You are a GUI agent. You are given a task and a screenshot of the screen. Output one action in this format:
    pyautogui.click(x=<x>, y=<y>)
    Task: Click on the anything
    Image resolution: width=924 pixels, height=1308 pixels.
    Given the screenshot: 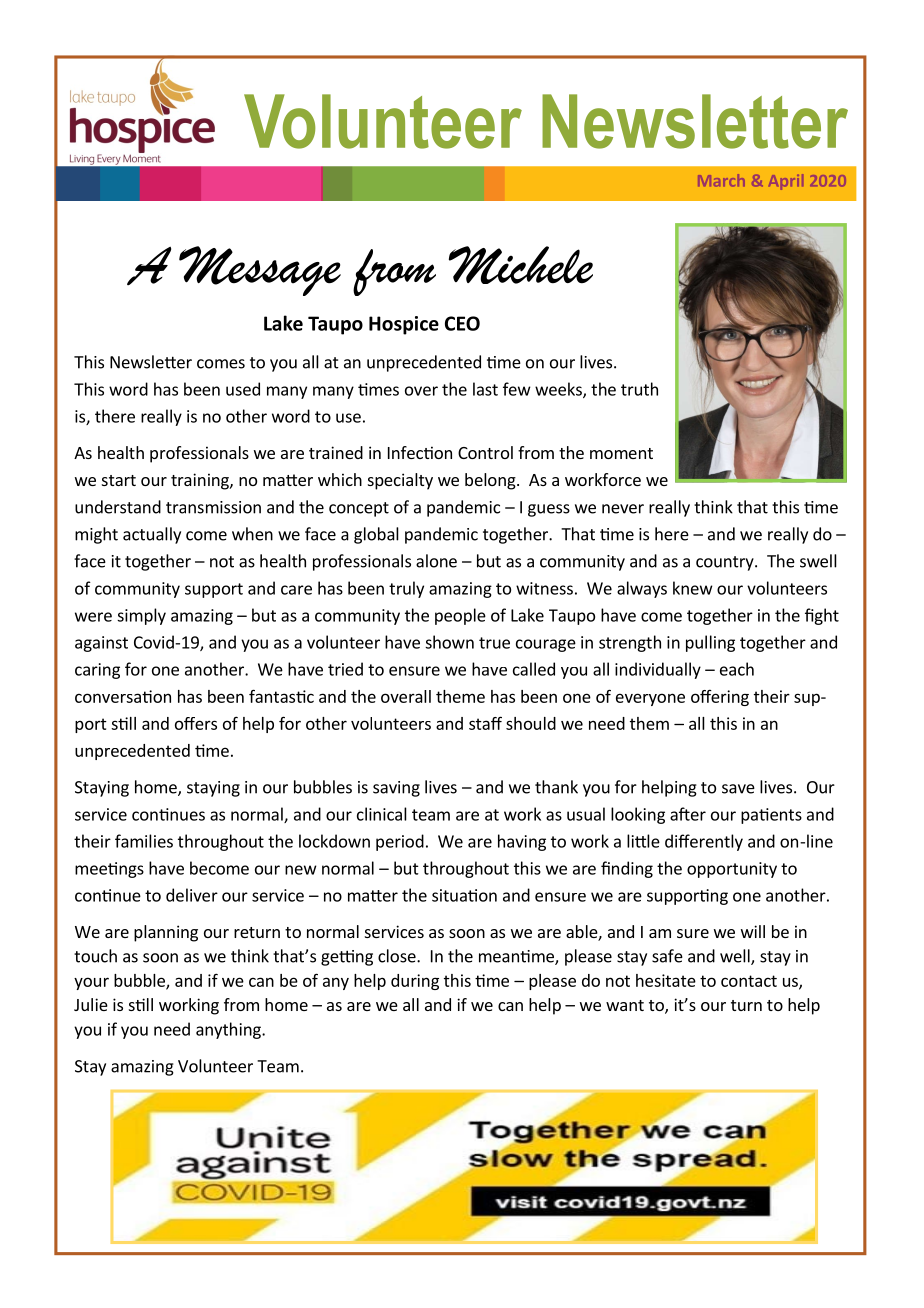 What is the action you would take?
    pyautogui.click(x=229, y=1030)
